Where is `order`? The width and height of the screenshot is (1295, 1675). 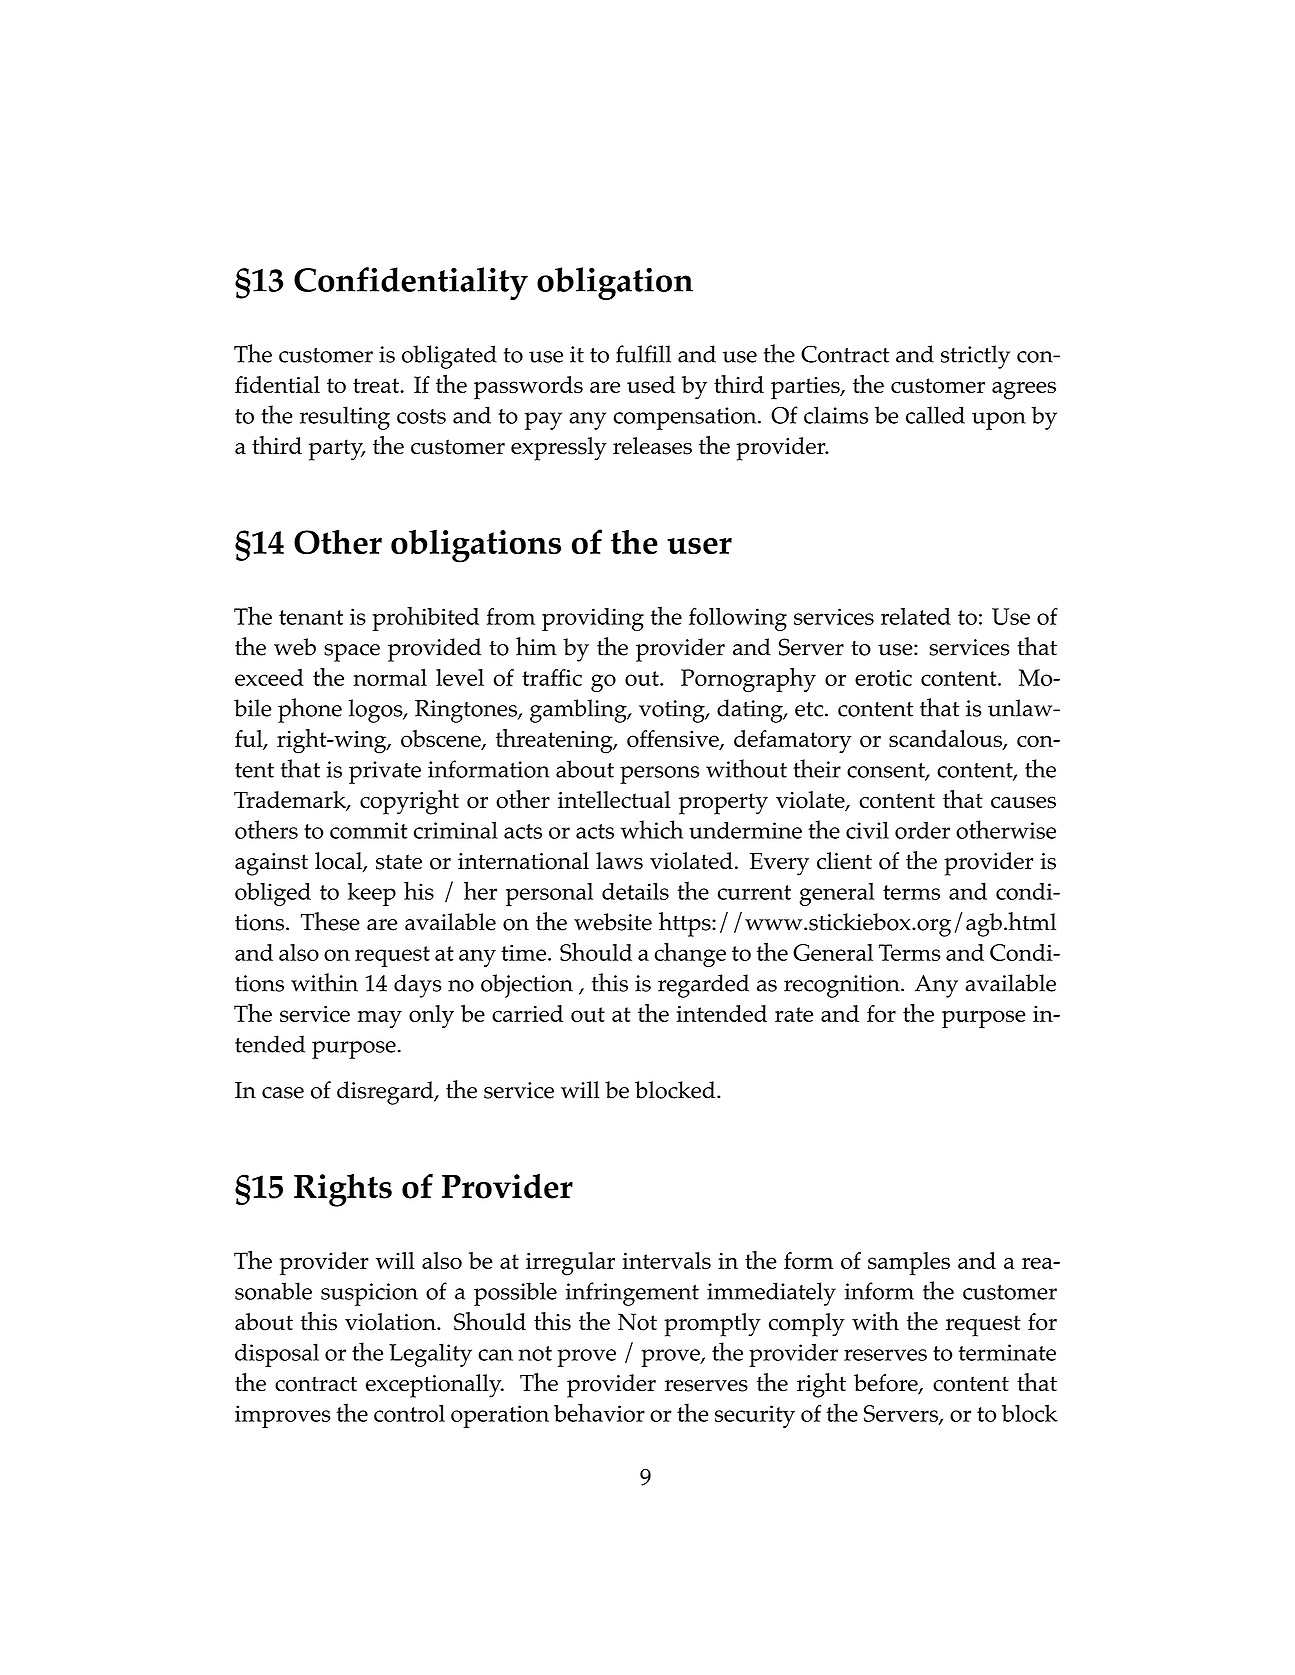
order is located at coordinates (922, 830).
